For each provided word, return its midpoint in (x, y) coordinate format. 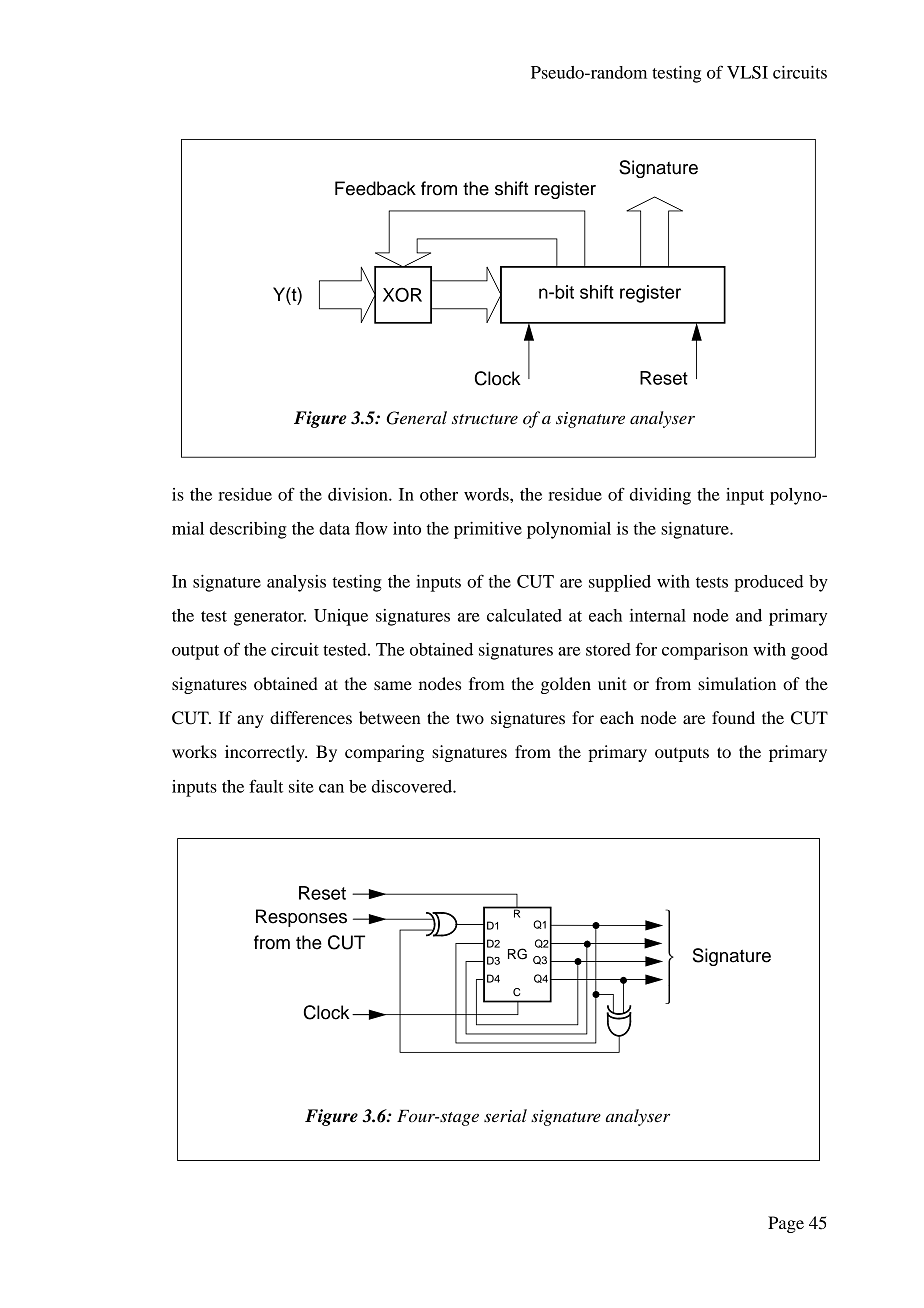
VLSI (747, 72)
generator (270, 618)
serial (505, 1116)
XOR (402, 294)
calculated (524, 615)
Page (786, 1224)
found (733, 717)
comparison (705, 651)
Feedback (375, 188)
